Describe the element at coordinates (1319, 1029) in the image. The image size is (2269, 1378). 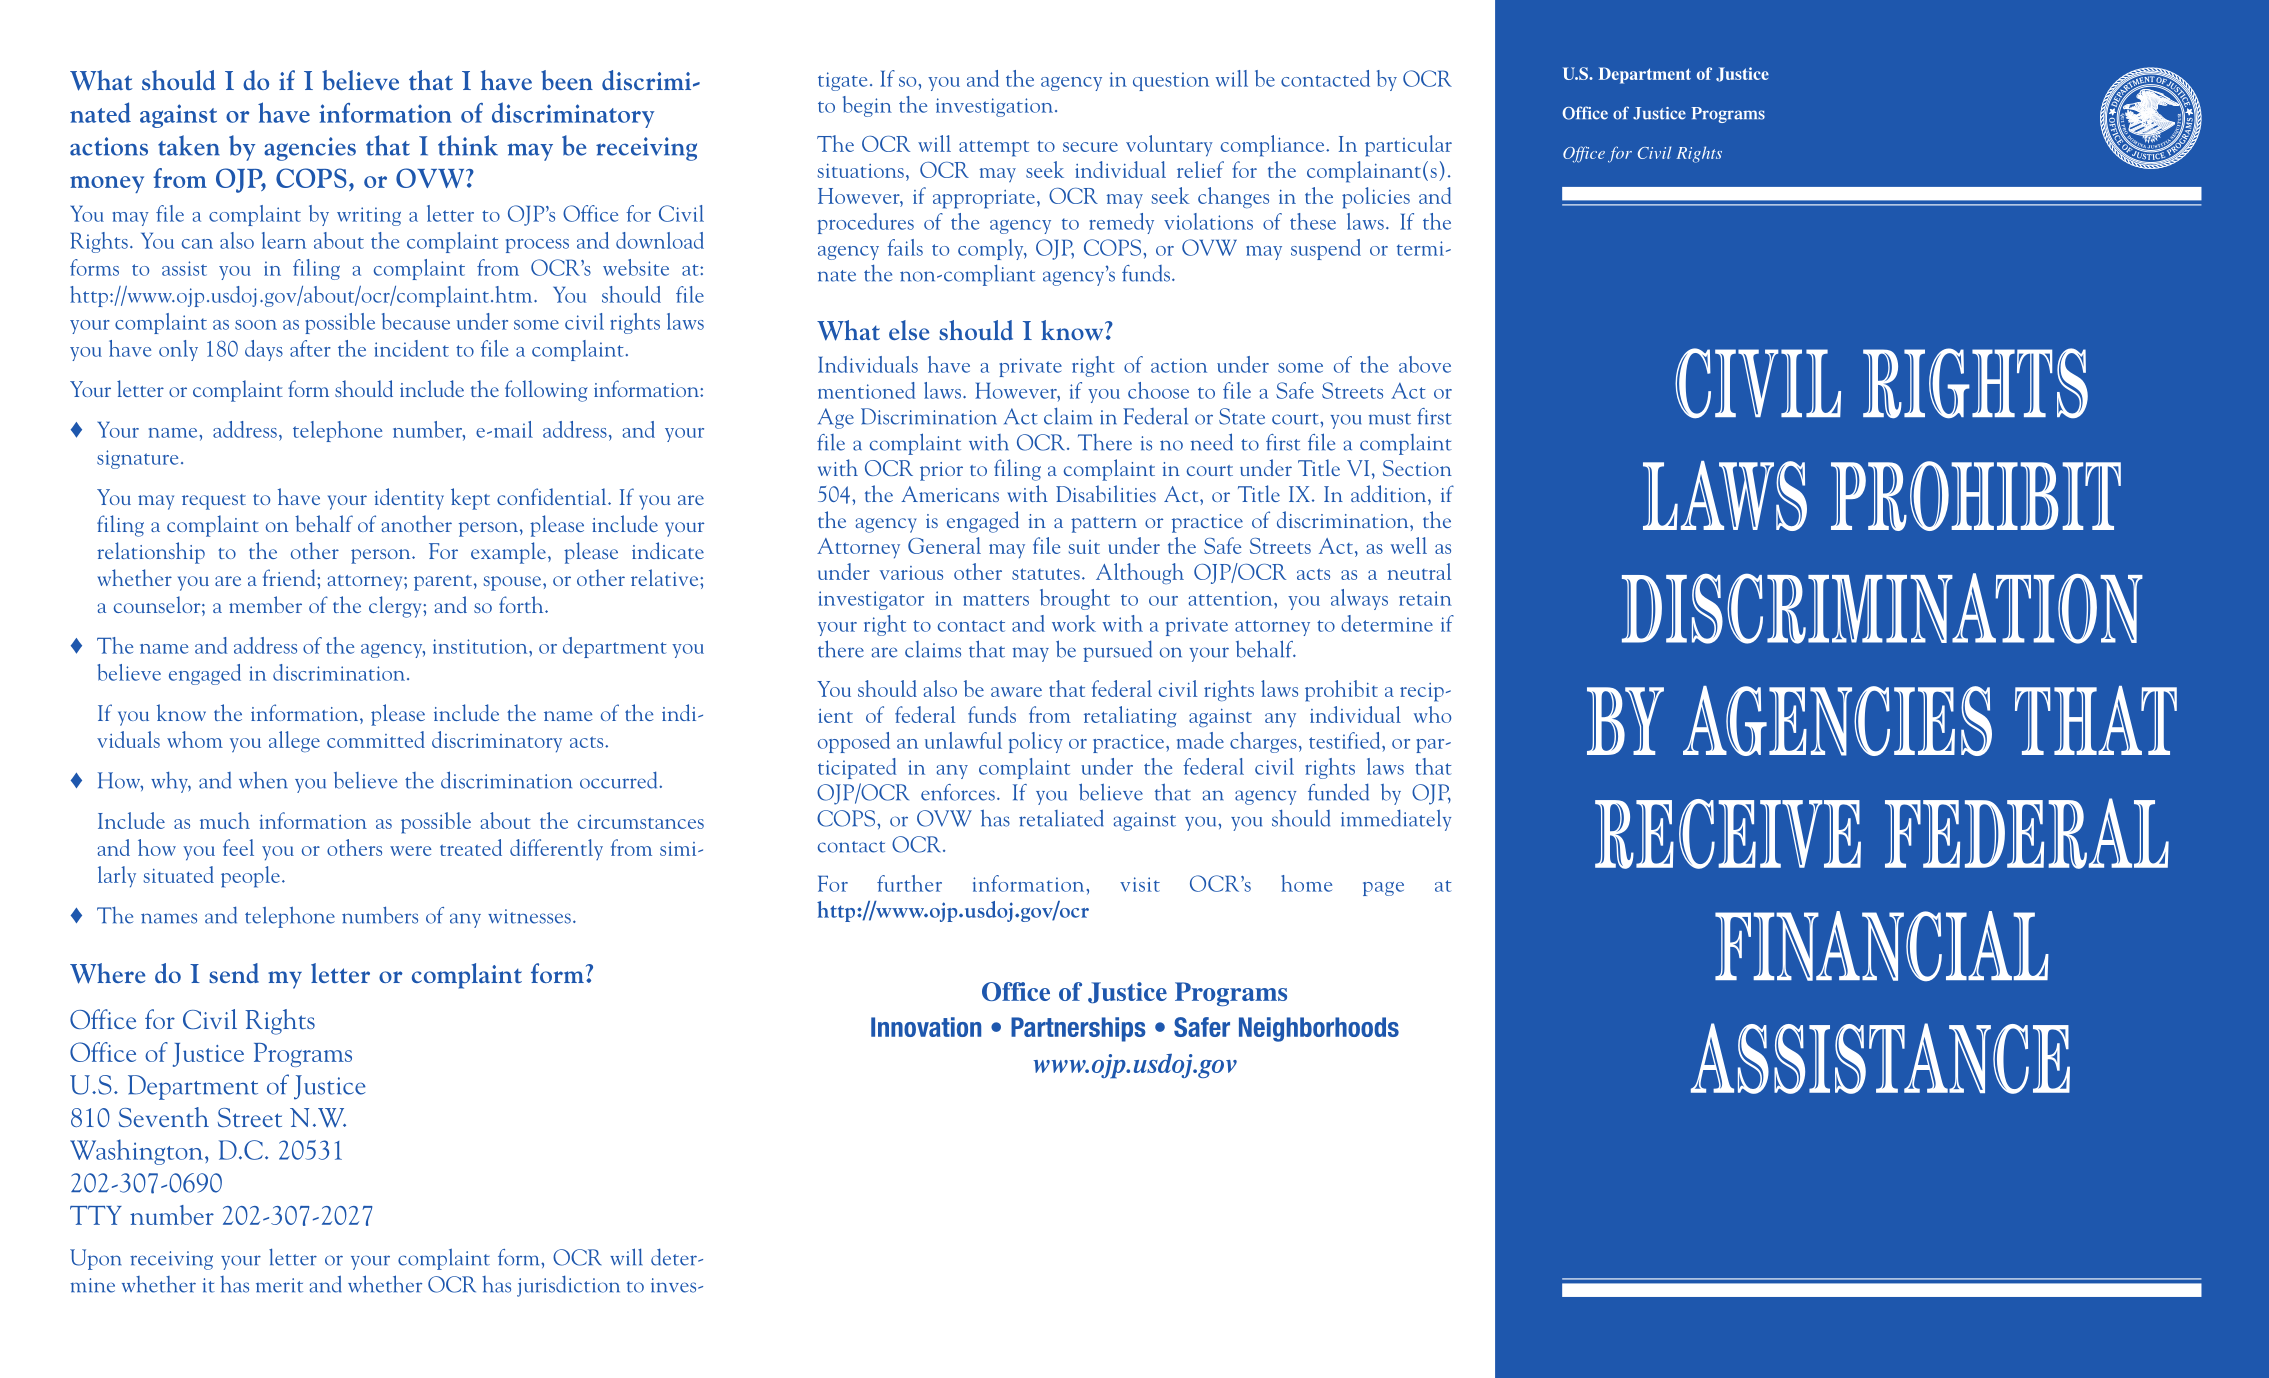
I see `Neighborhoods` at that location.
